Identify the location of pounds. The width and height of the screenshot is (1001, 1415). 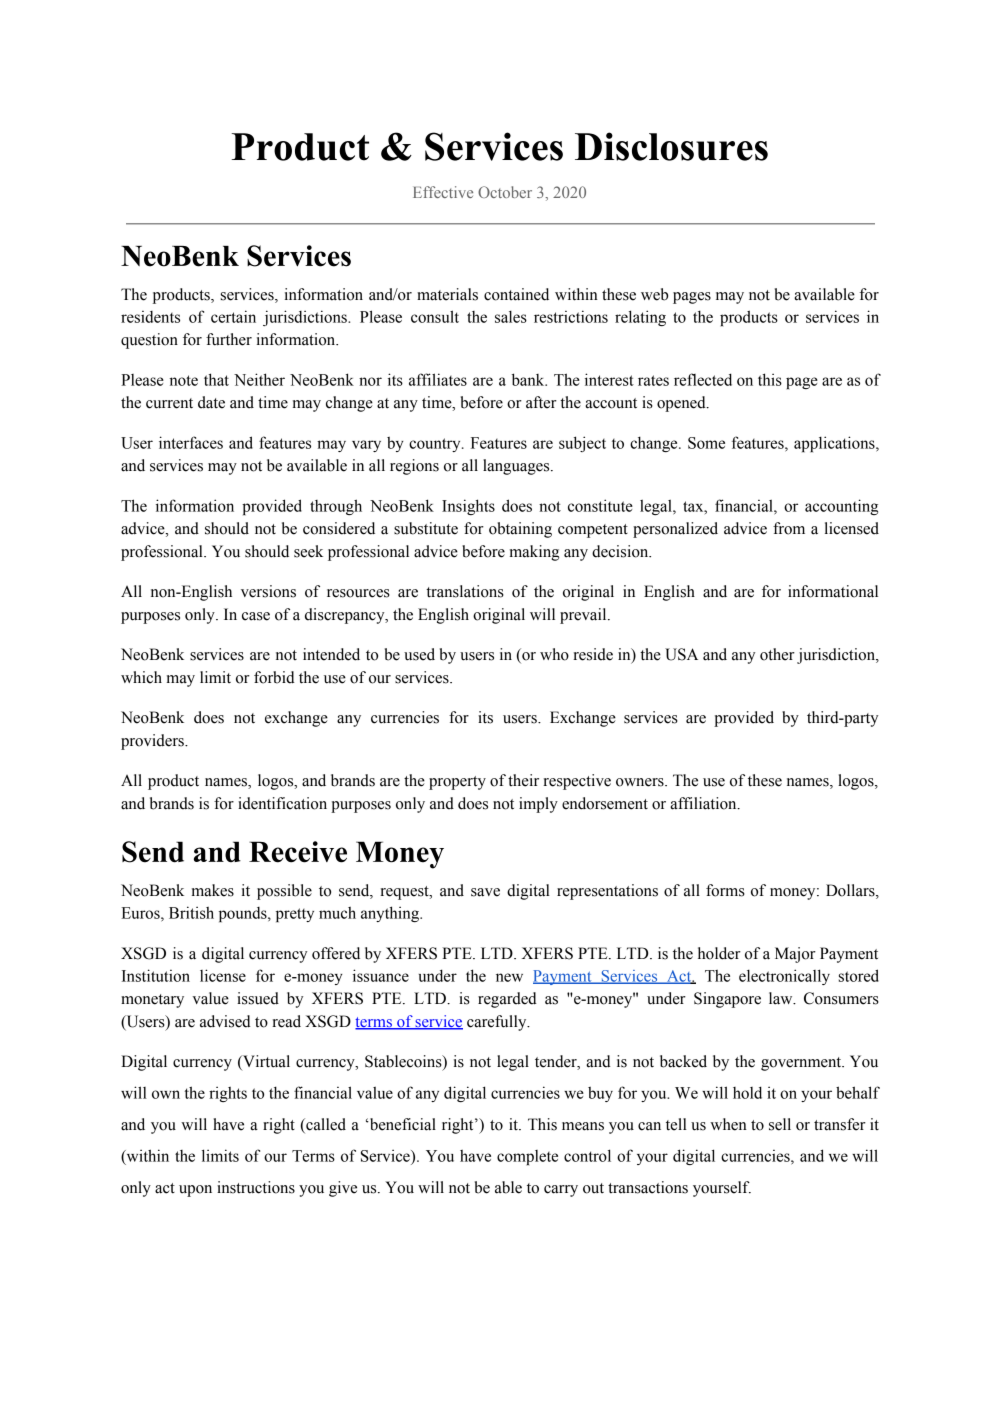
(244, 914).
